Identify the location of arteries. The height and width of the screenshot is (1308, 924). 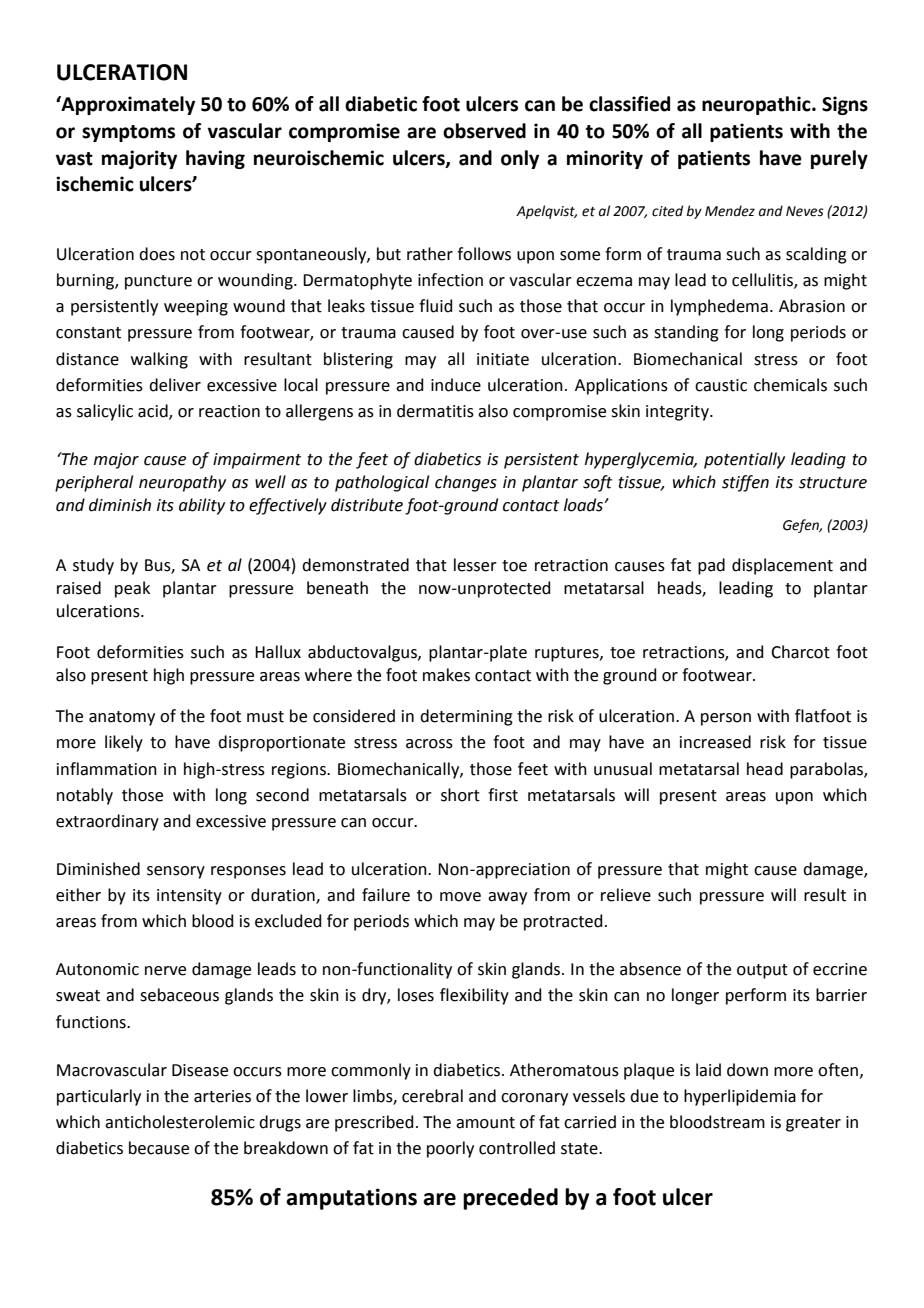
(222, 1096).
